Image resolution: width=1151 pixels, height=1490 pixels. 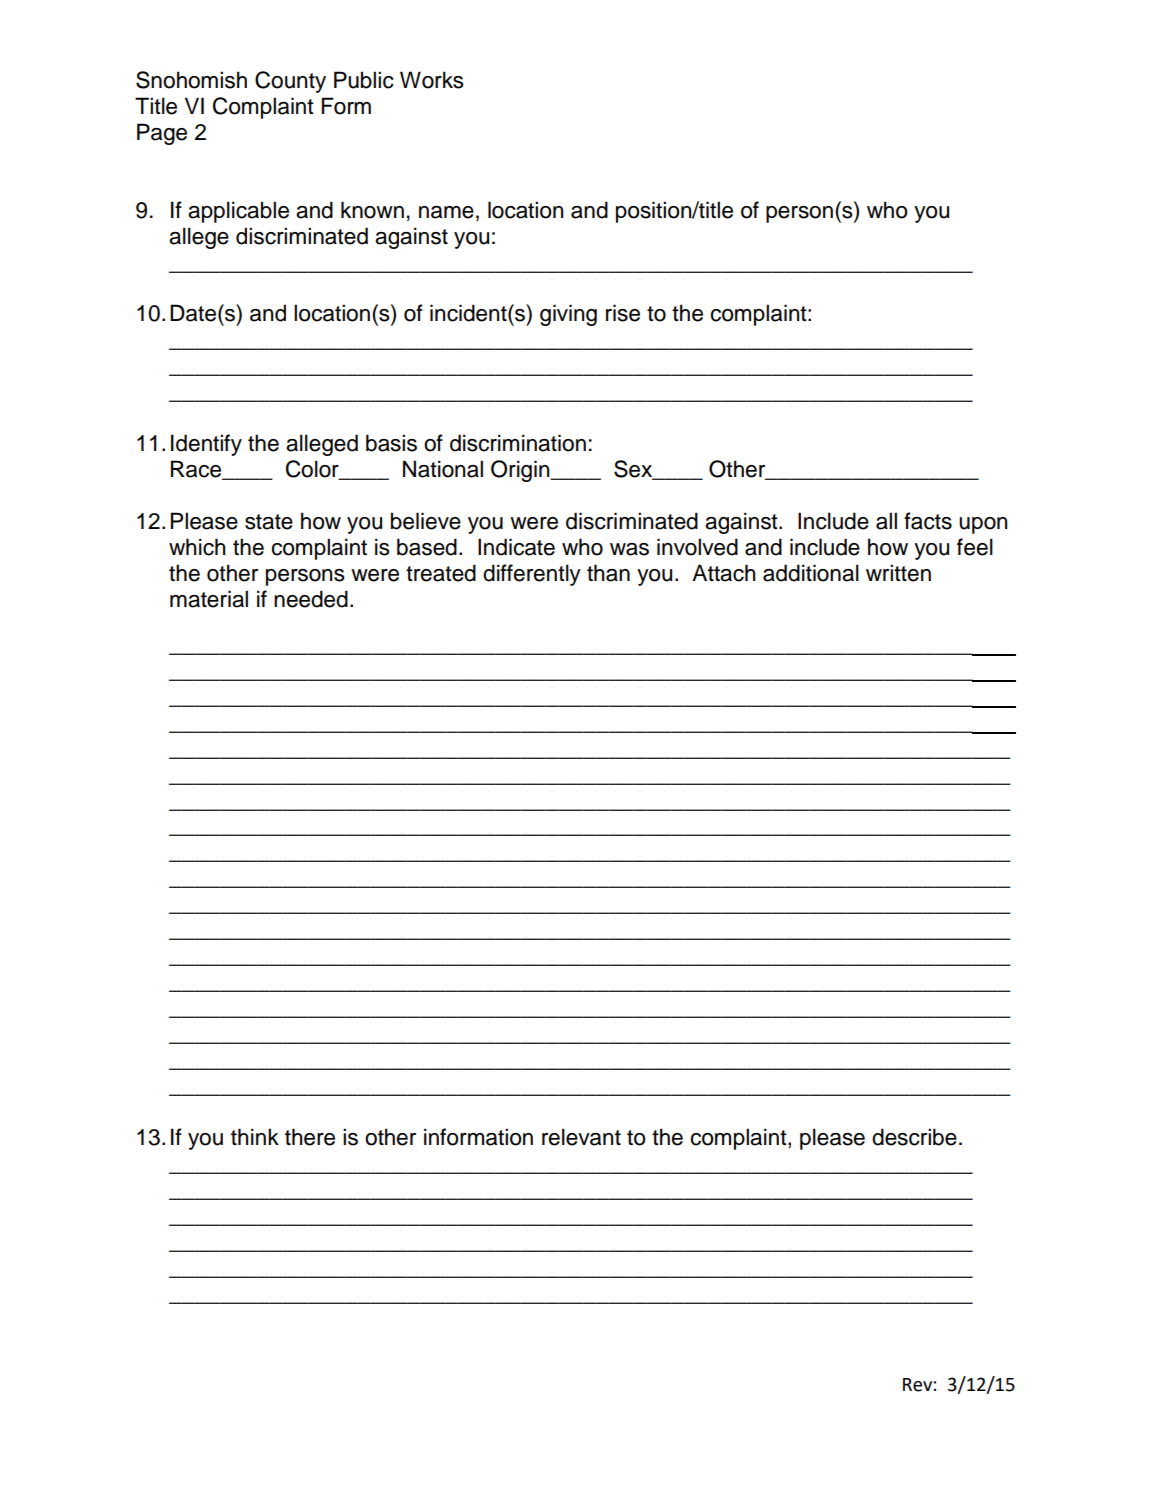 I want to click on needed, so click(x=311, y=599).
